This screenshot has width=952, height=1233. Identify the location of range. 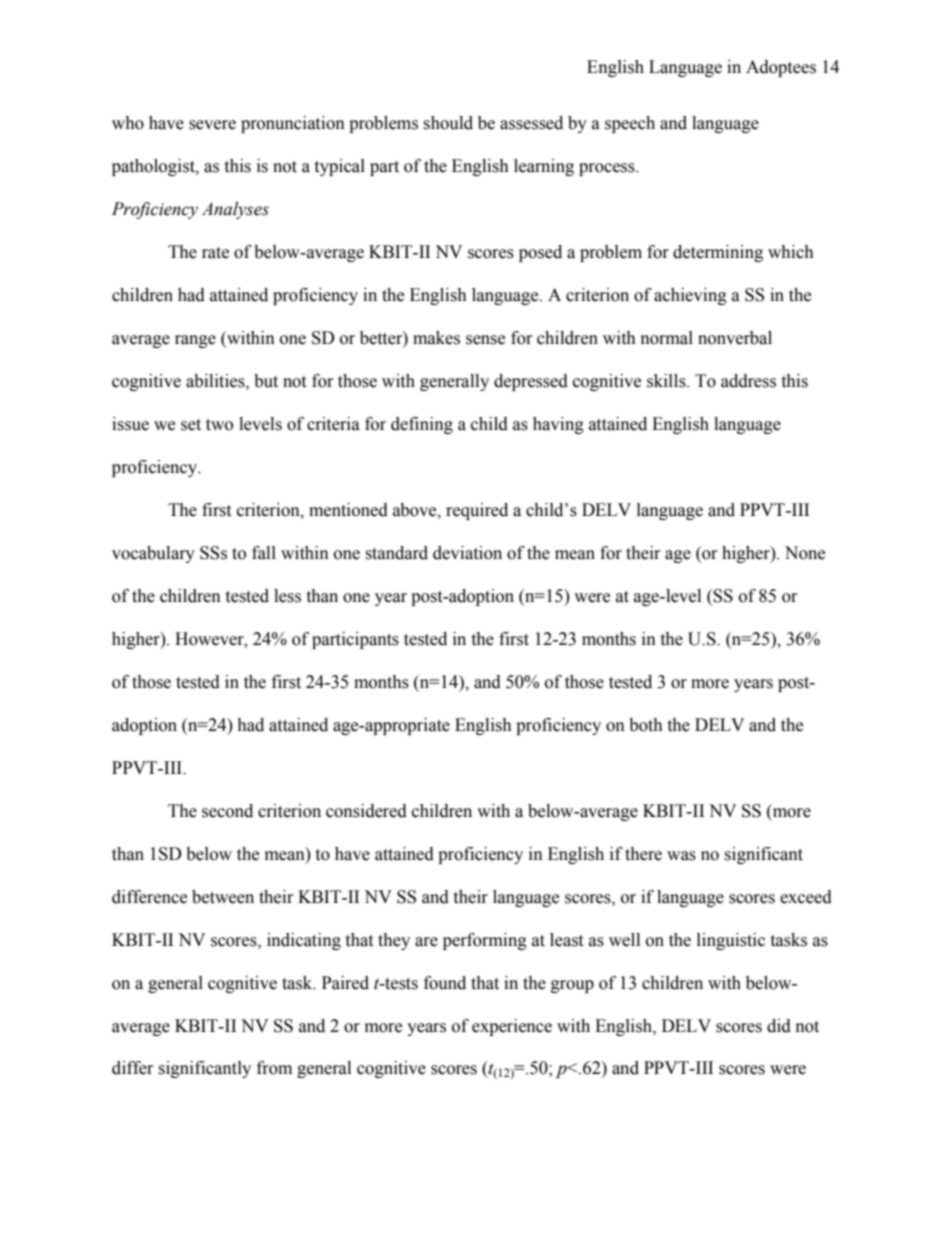
(195, 341).
